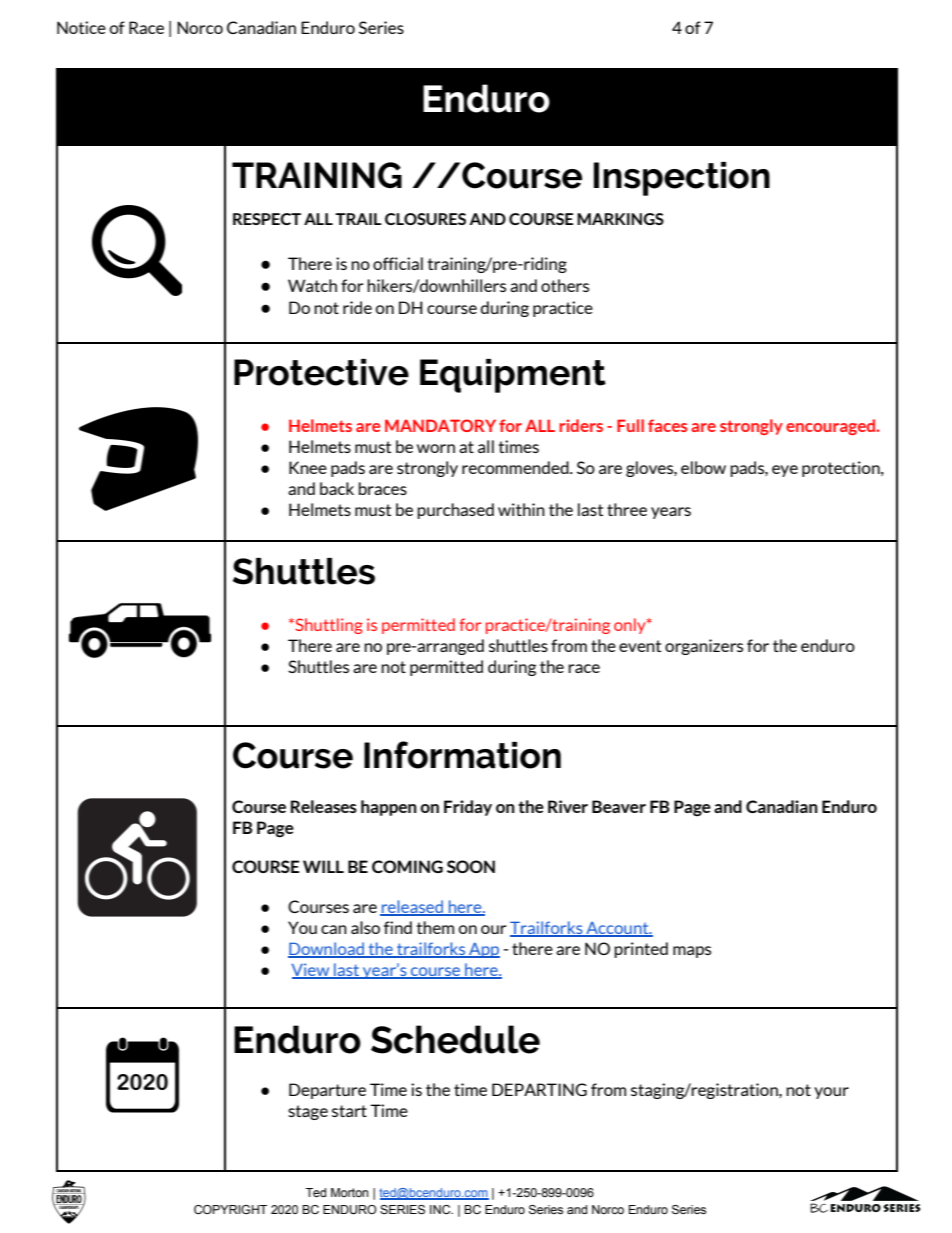 Image resolution: width=952 pixels, height=1233 pixels. Describe the element at coordinates (308, 467) in the document. I see `Knee` at that location.
